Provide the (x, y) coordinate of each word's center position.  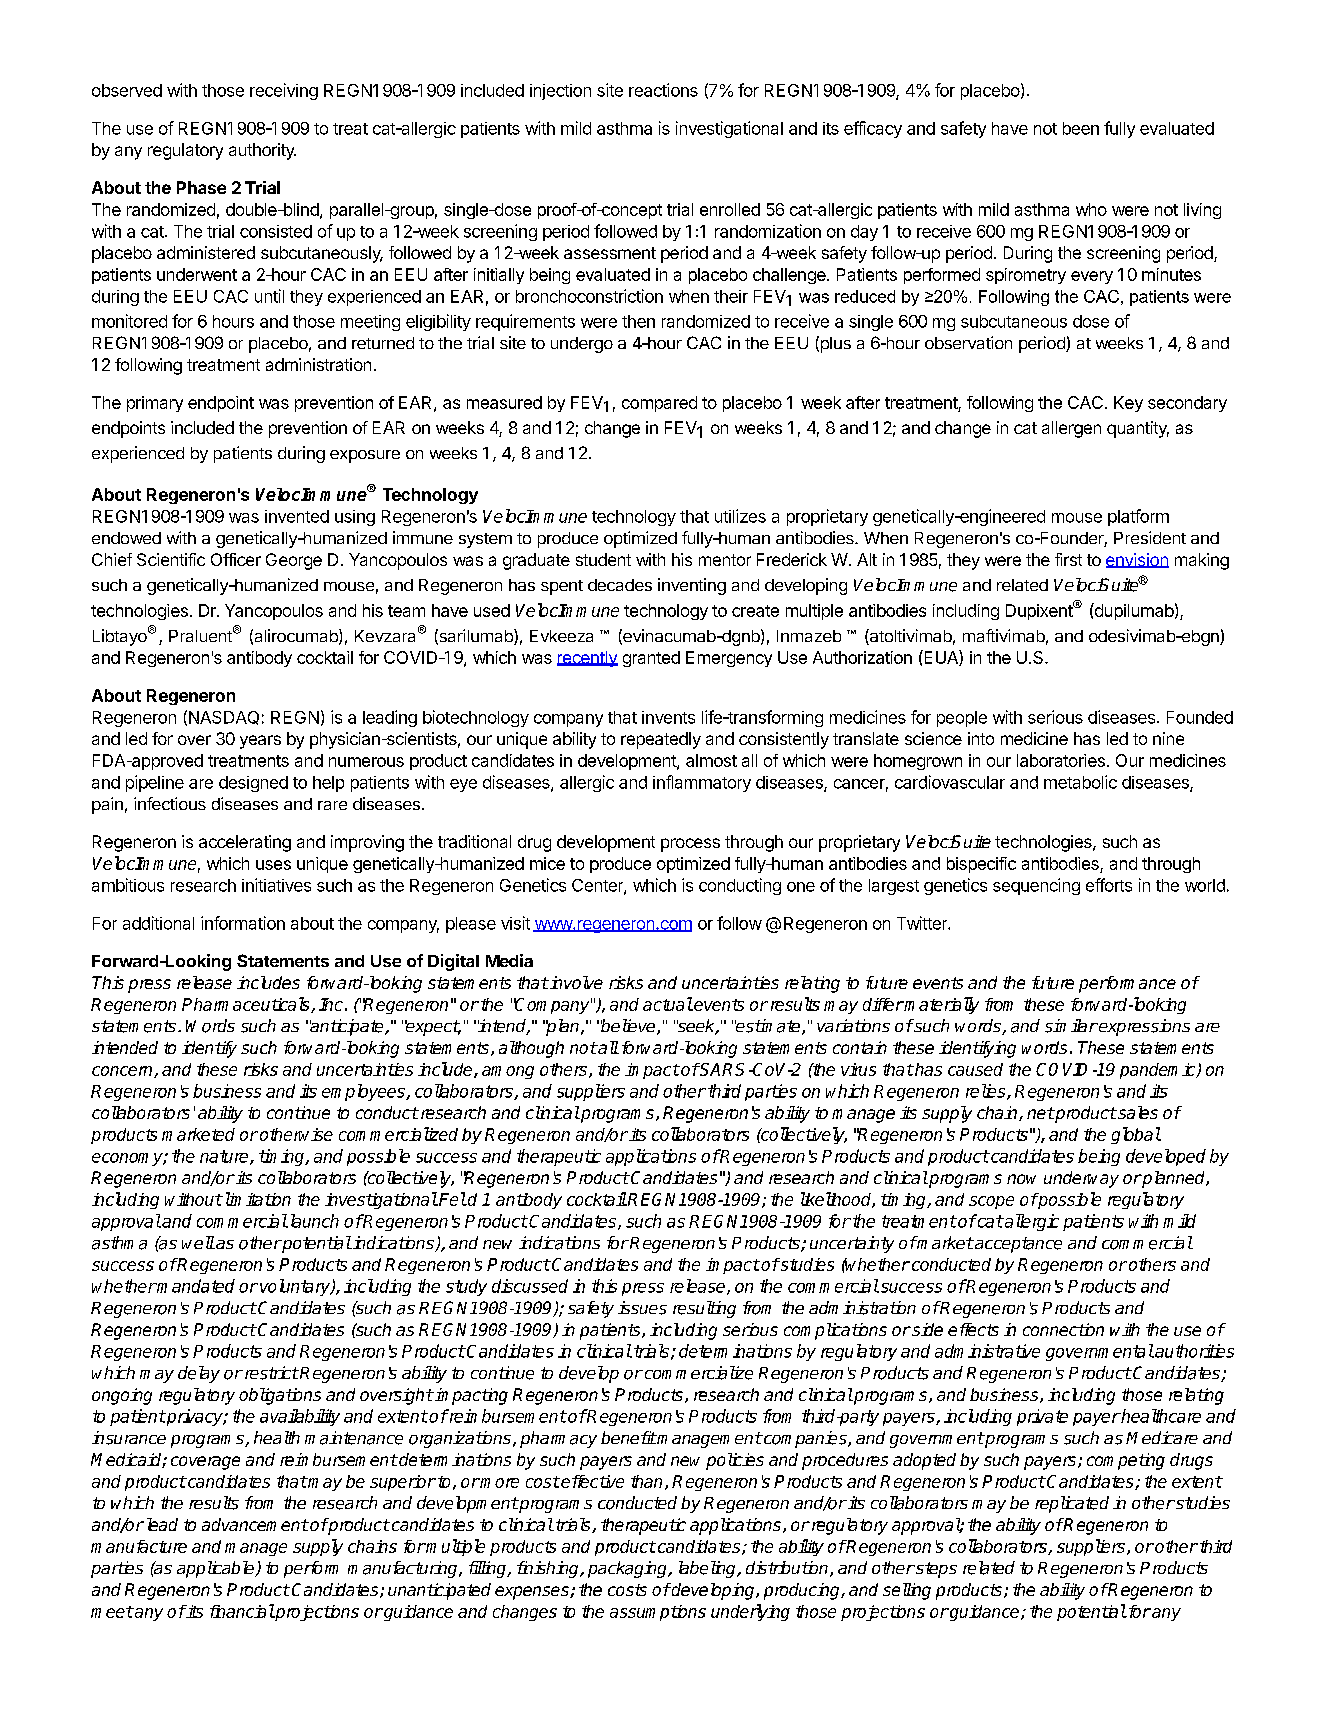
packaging (629, 1569)
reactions (663, 90)
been (1081, 128)
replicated (1072, 1504)
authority (262, 151)
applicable (217, 1569)
